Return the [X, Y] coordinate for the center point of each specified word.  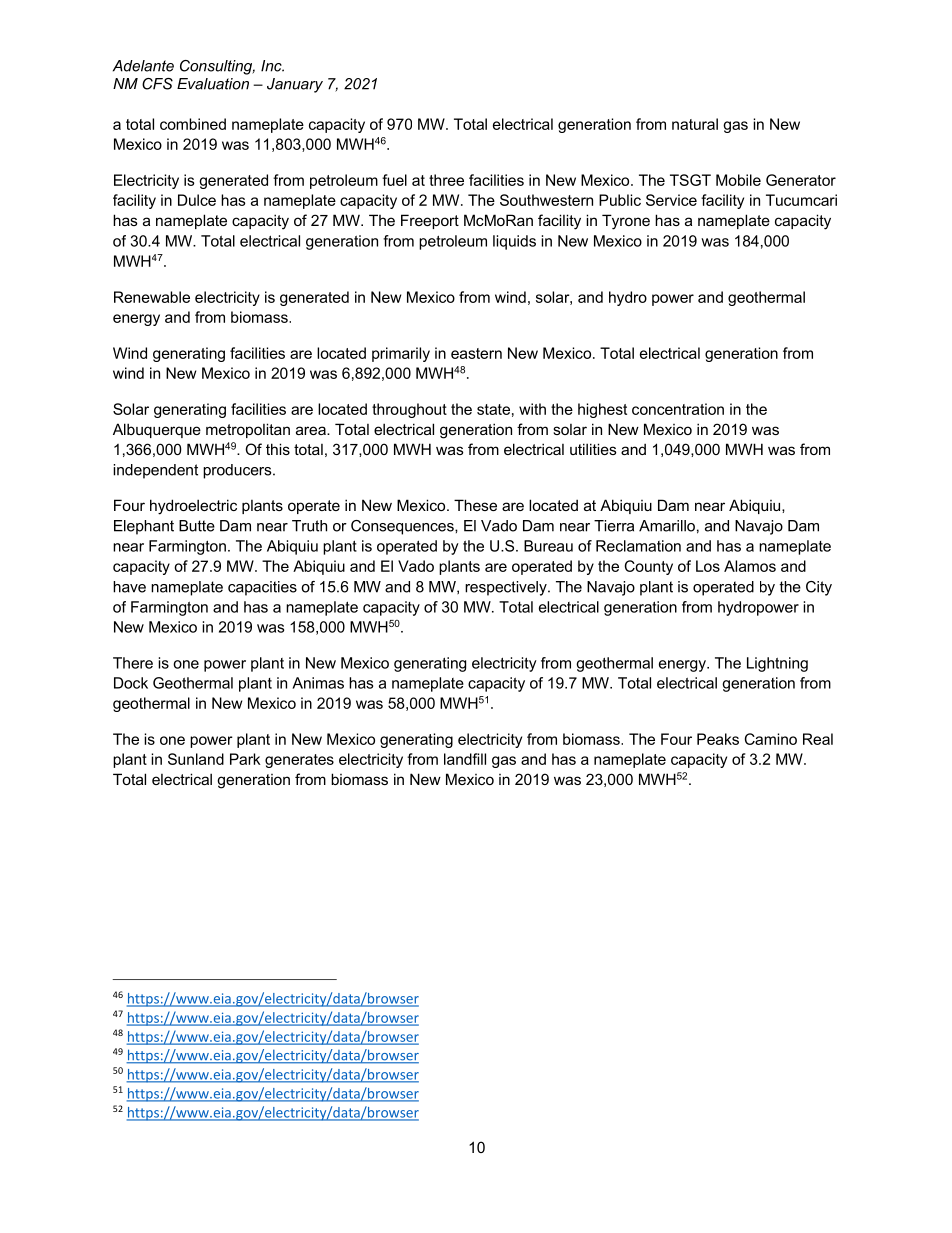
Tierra [614, 526]
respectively [507, 588]
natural [695, 124]
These [475, 505]
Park [245, 759]
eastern [476, 353]
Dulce [197, 200]
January [295, 85]
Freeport [430, 221]
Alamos [750, 566]
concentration [678, 409]
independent [155, 471]
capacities [262, 588]
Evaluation [213, 84]
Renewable [152, 297]
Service [671, 200]
